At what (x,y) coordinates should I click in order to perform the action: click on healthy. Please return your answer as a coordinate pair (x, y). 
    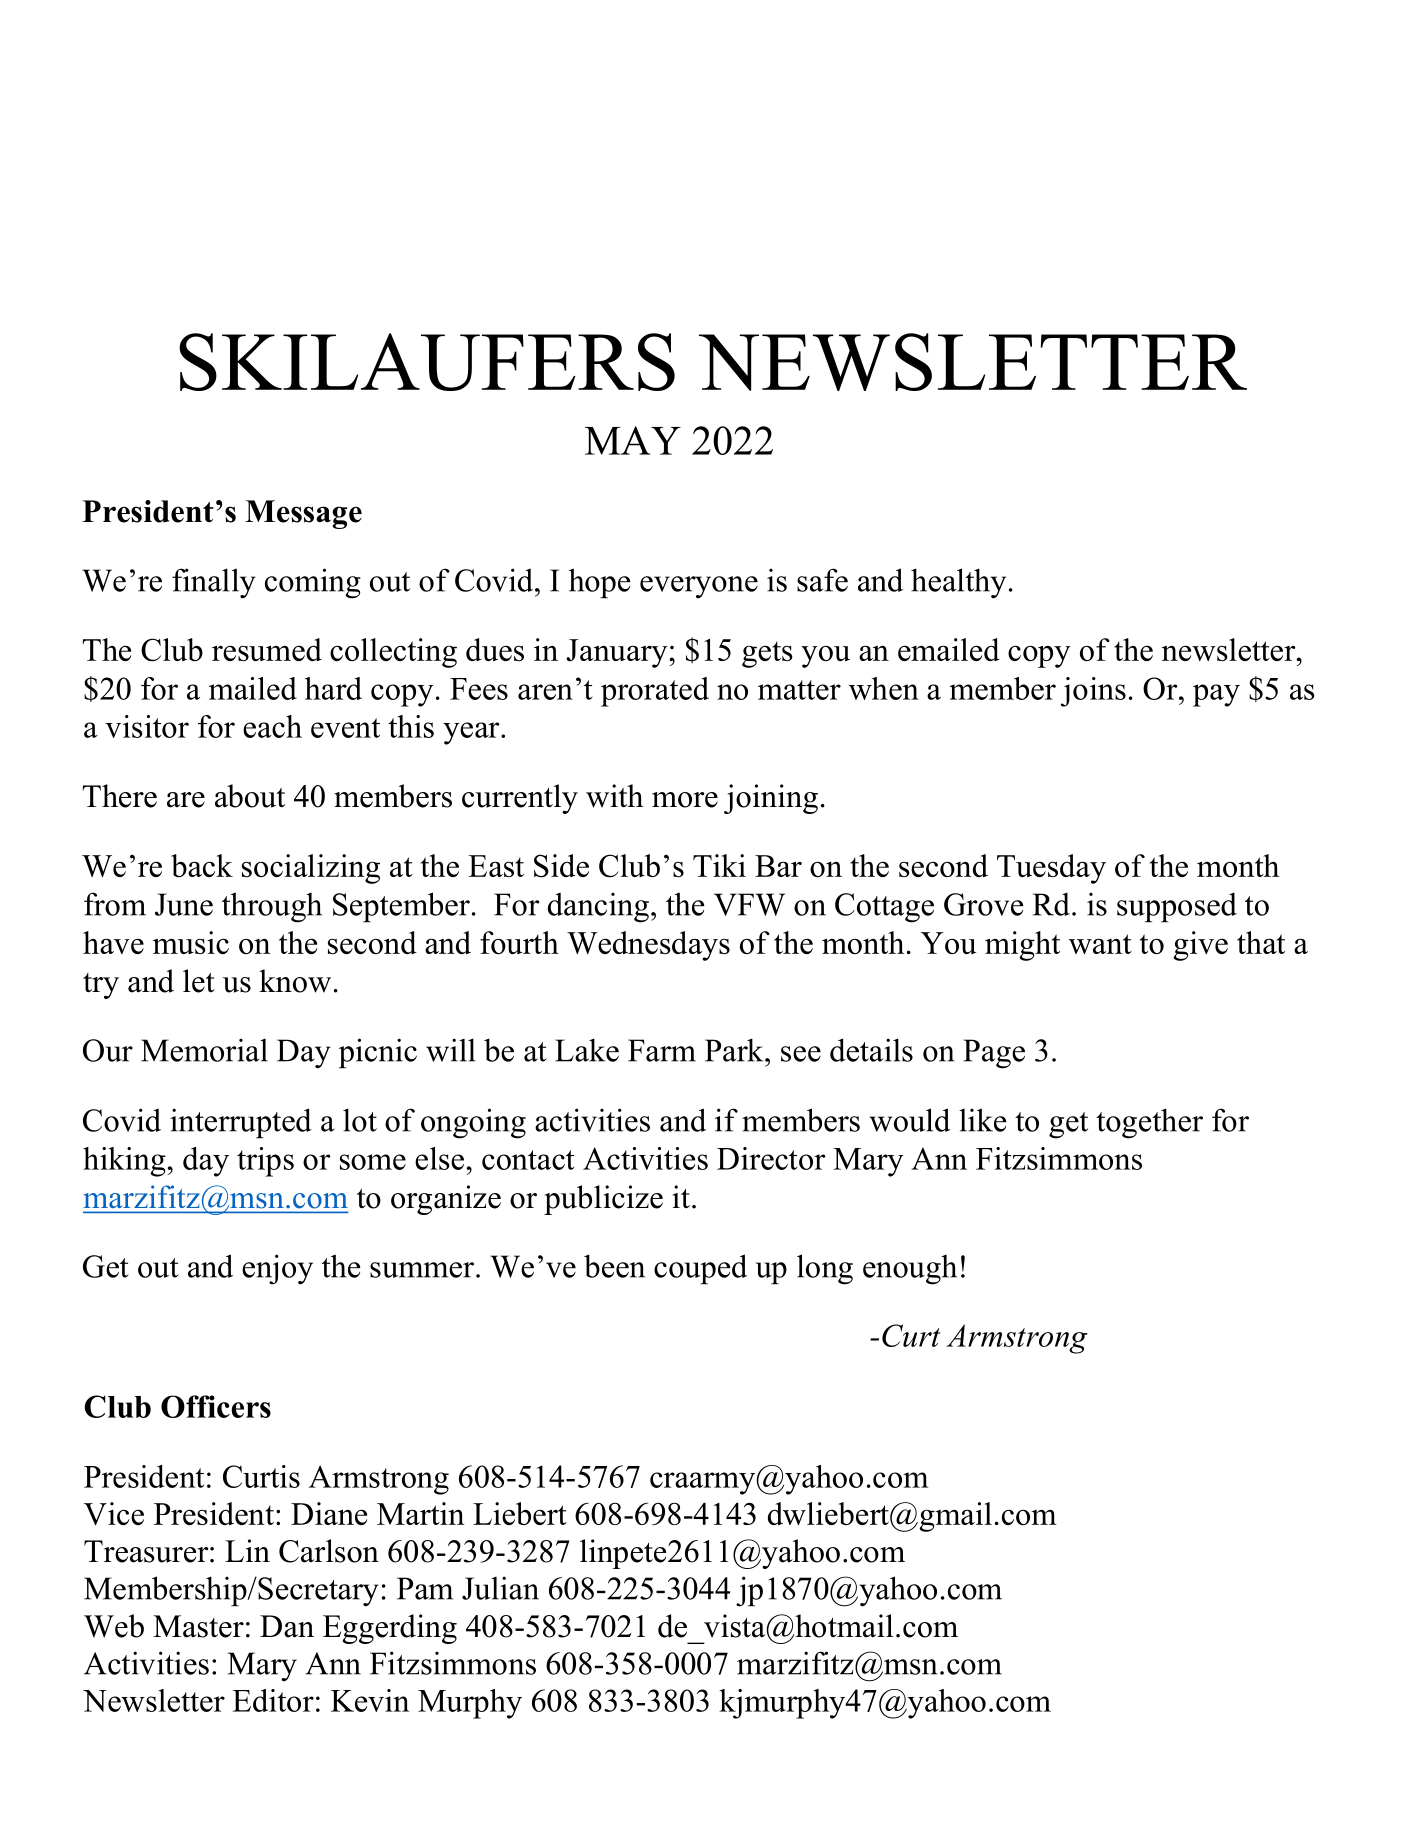
    Looking at the image, I should click on (958, 583).
